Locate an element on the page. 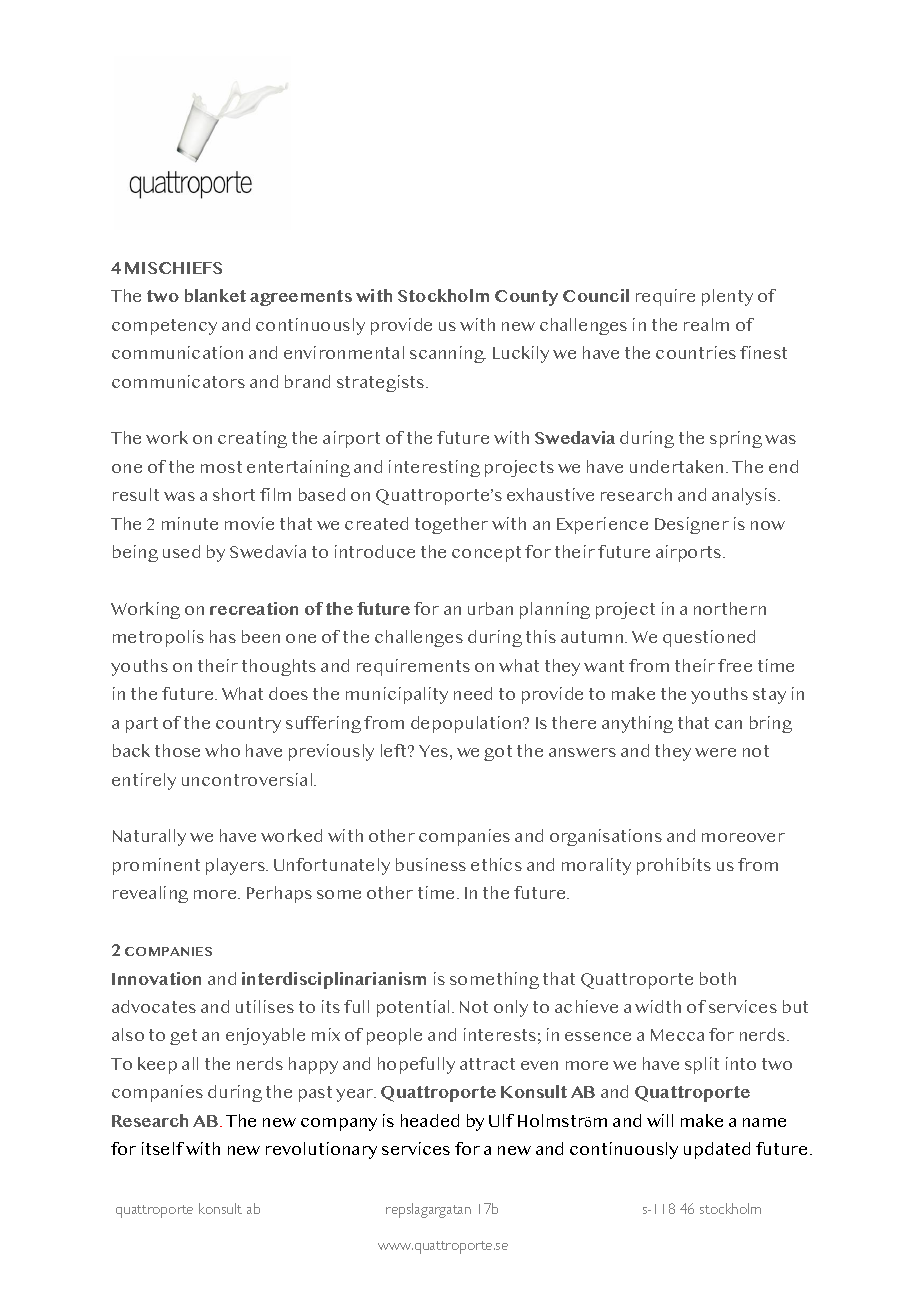 This document has height=1308, width=924. updated is located at coordinates (717, 1150).
